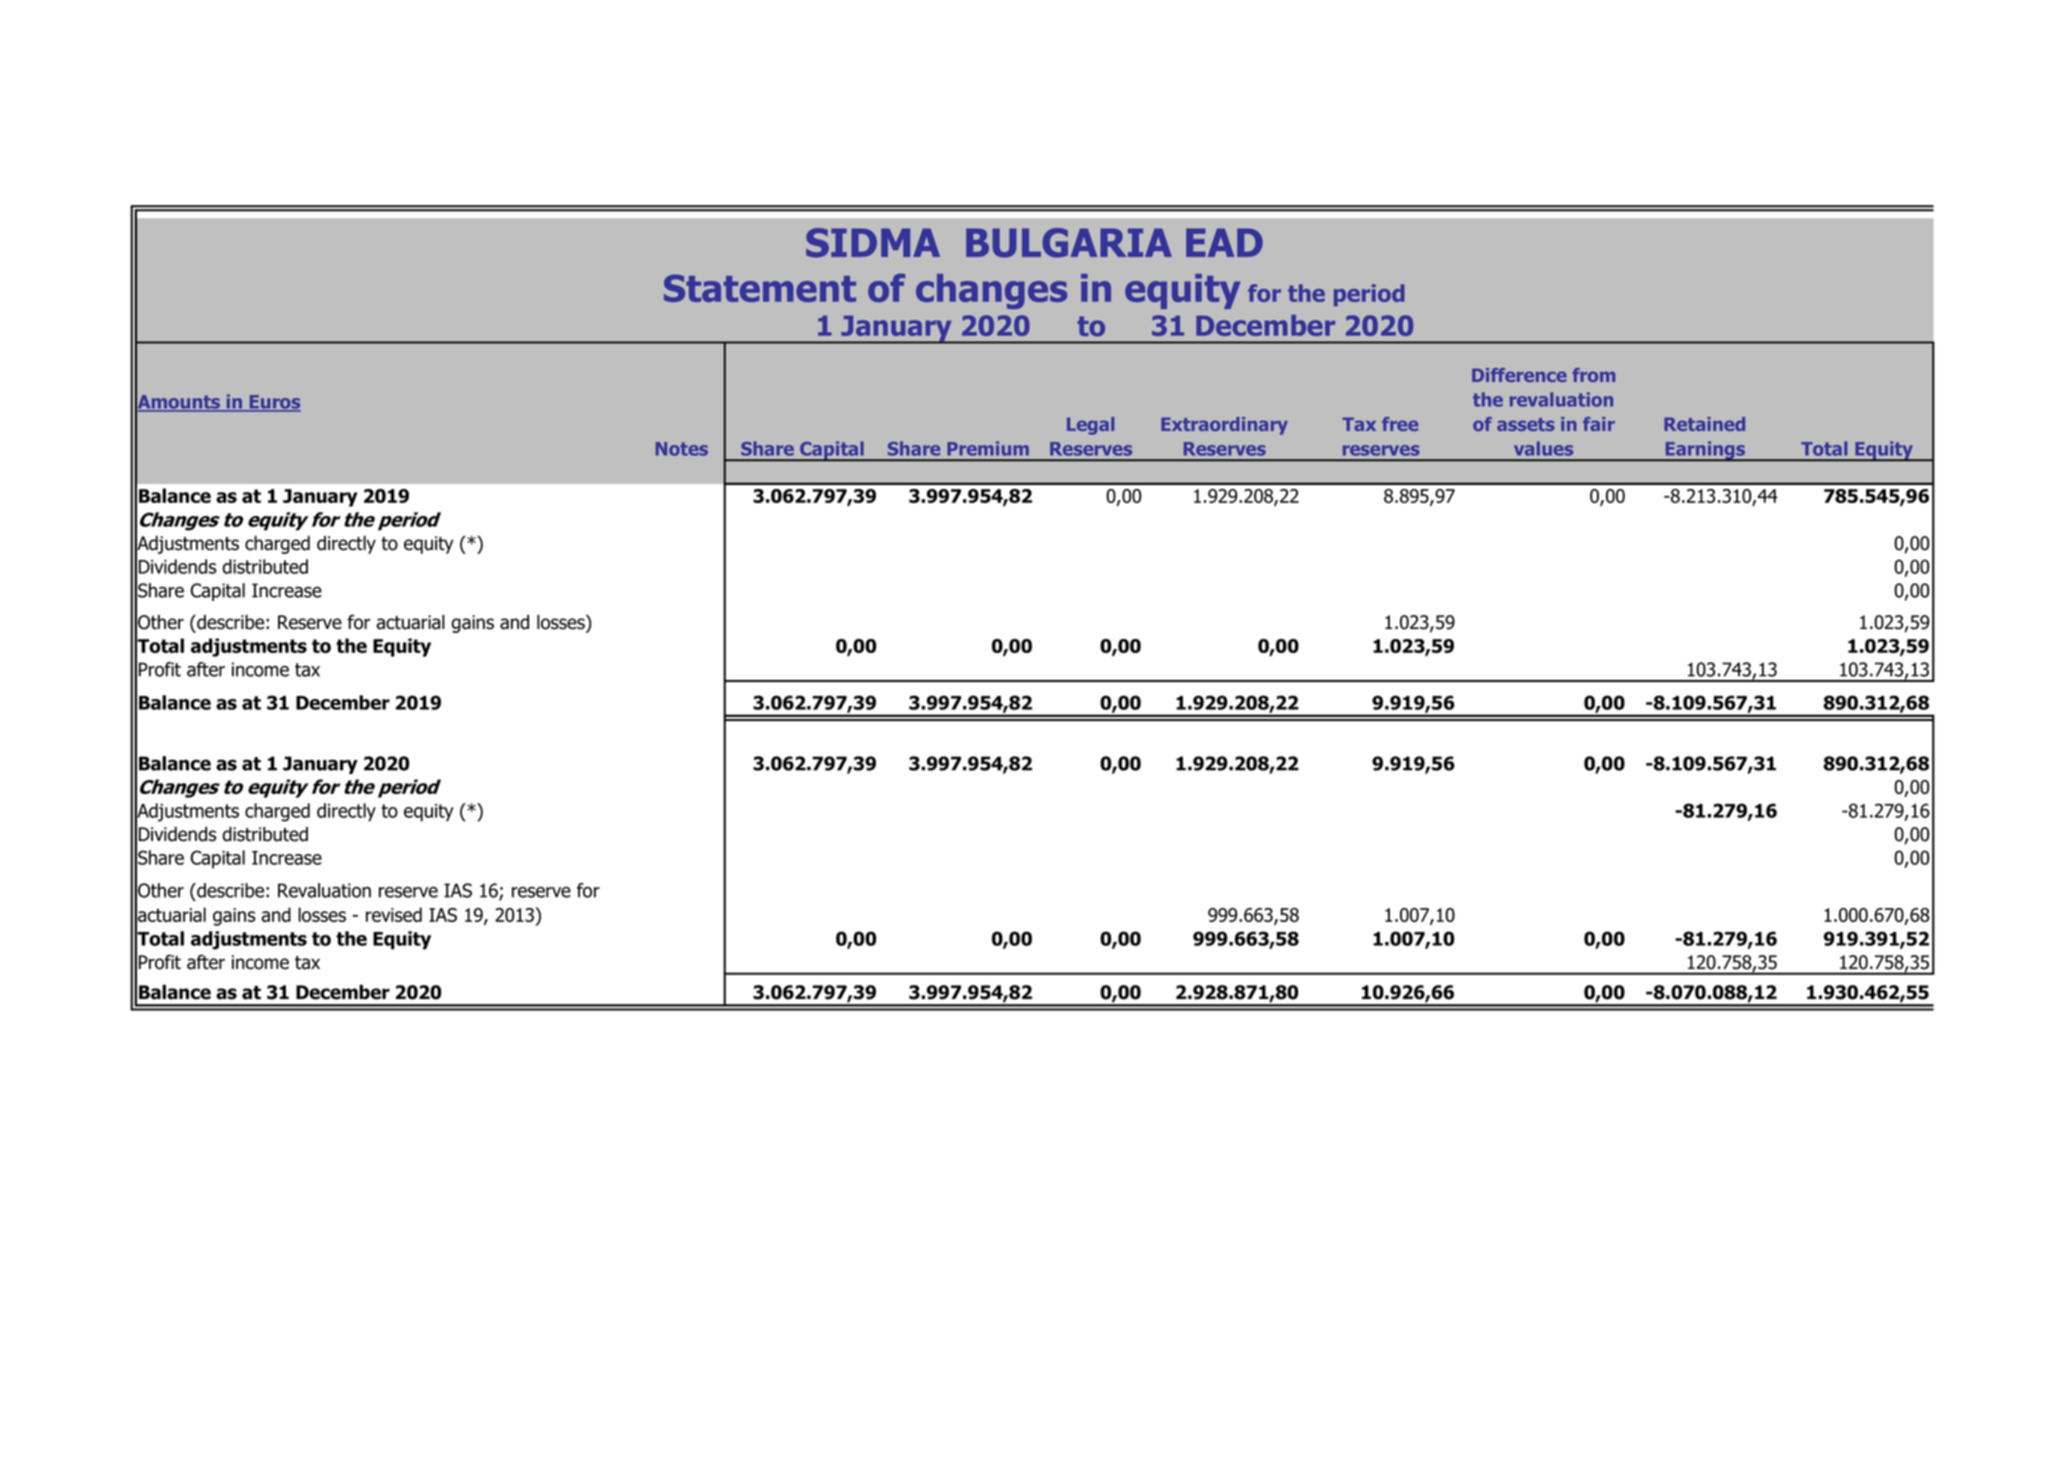  I want to click on revised, so click(394, 914).
